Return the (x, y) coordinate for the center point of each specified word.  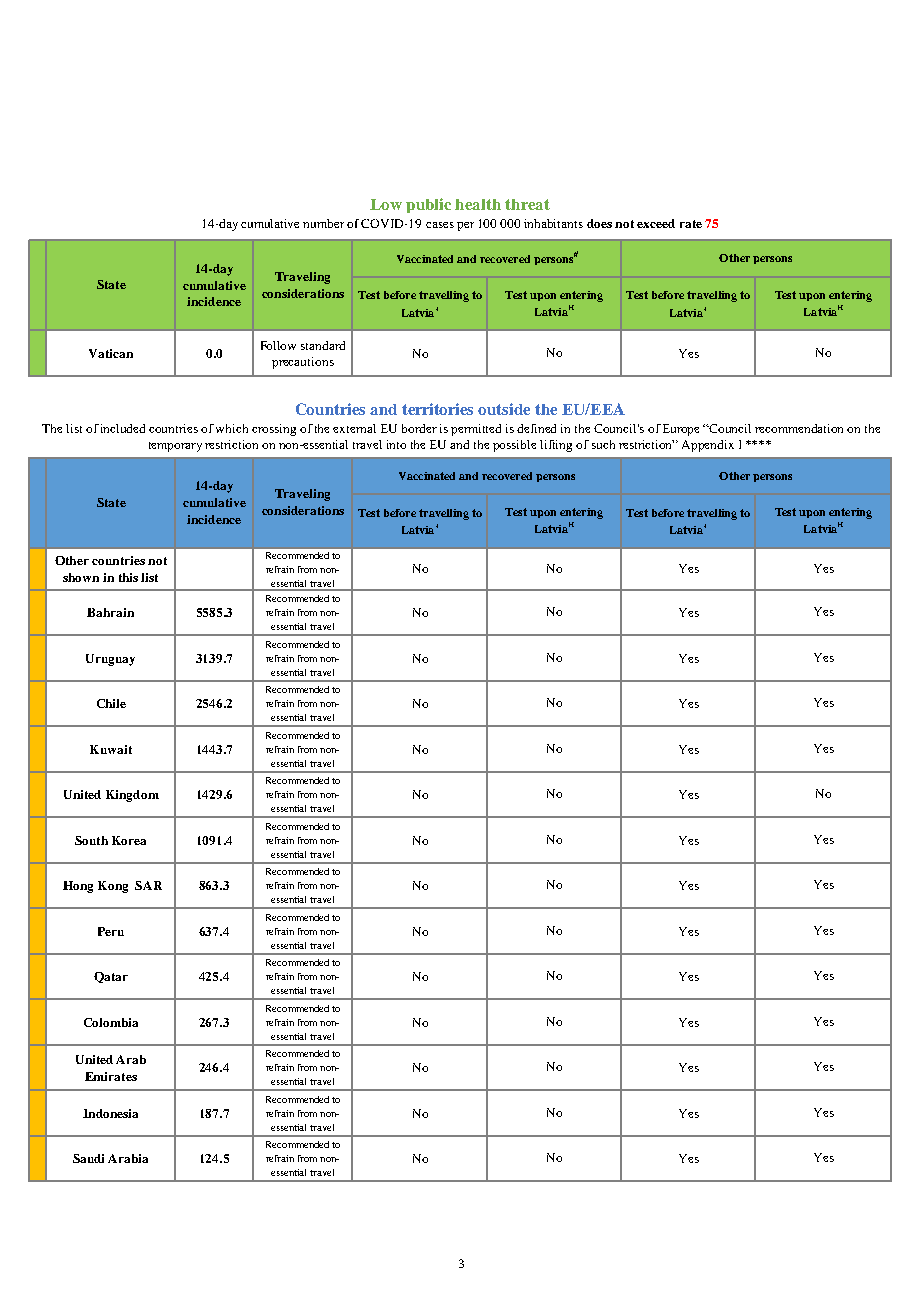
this (128, 577)
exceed (656, 223)
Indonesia (110, 1113)
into (396, 444)
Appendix (708, 446)
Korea (129, 840)
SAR (148, 885)
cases (440, 225)
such (603, 444)
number (323, 223)
